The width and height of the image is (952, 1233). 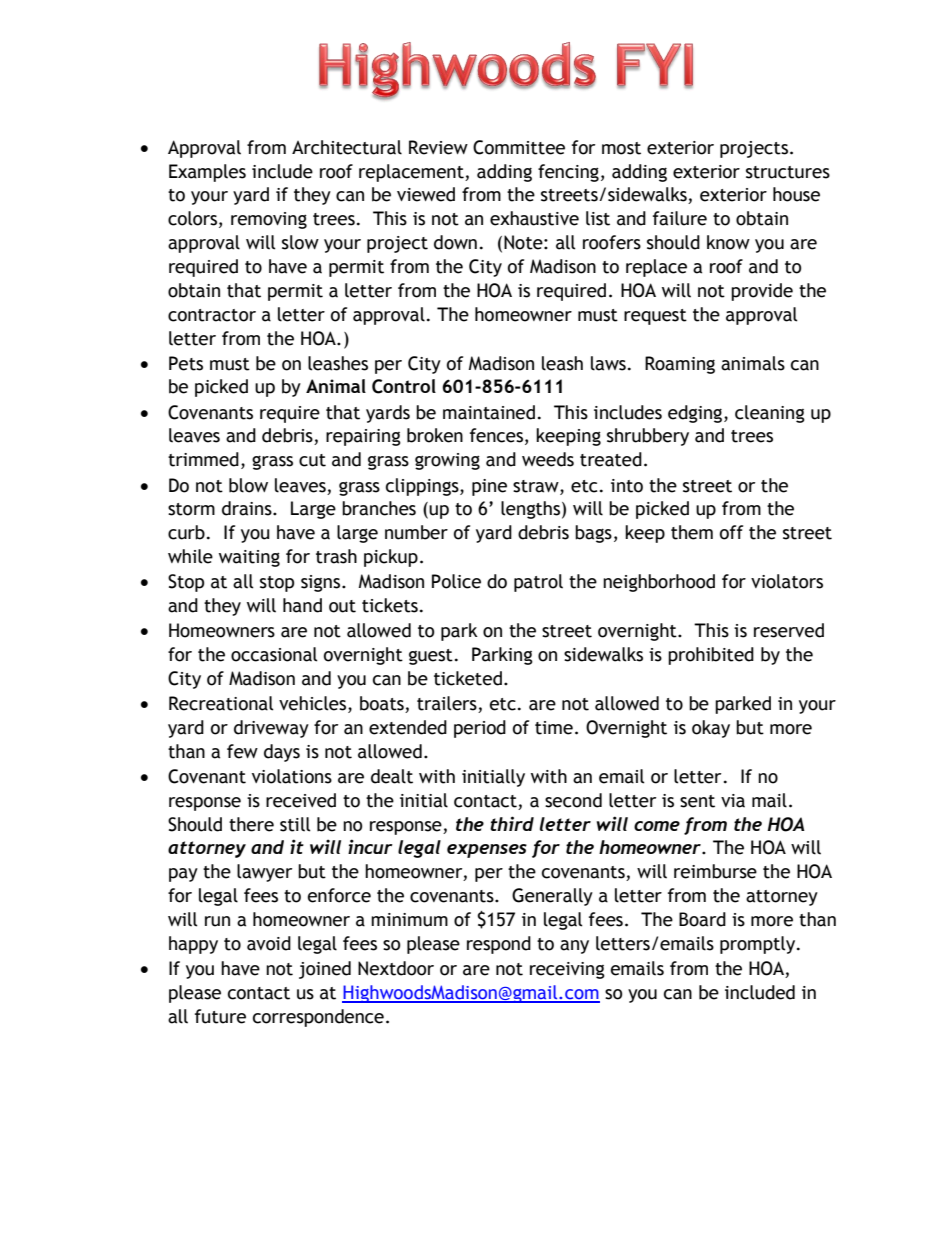 What do you see at coordinates (274, 654) in the image?
I see `occasional` at bounding box center [274, 654].
